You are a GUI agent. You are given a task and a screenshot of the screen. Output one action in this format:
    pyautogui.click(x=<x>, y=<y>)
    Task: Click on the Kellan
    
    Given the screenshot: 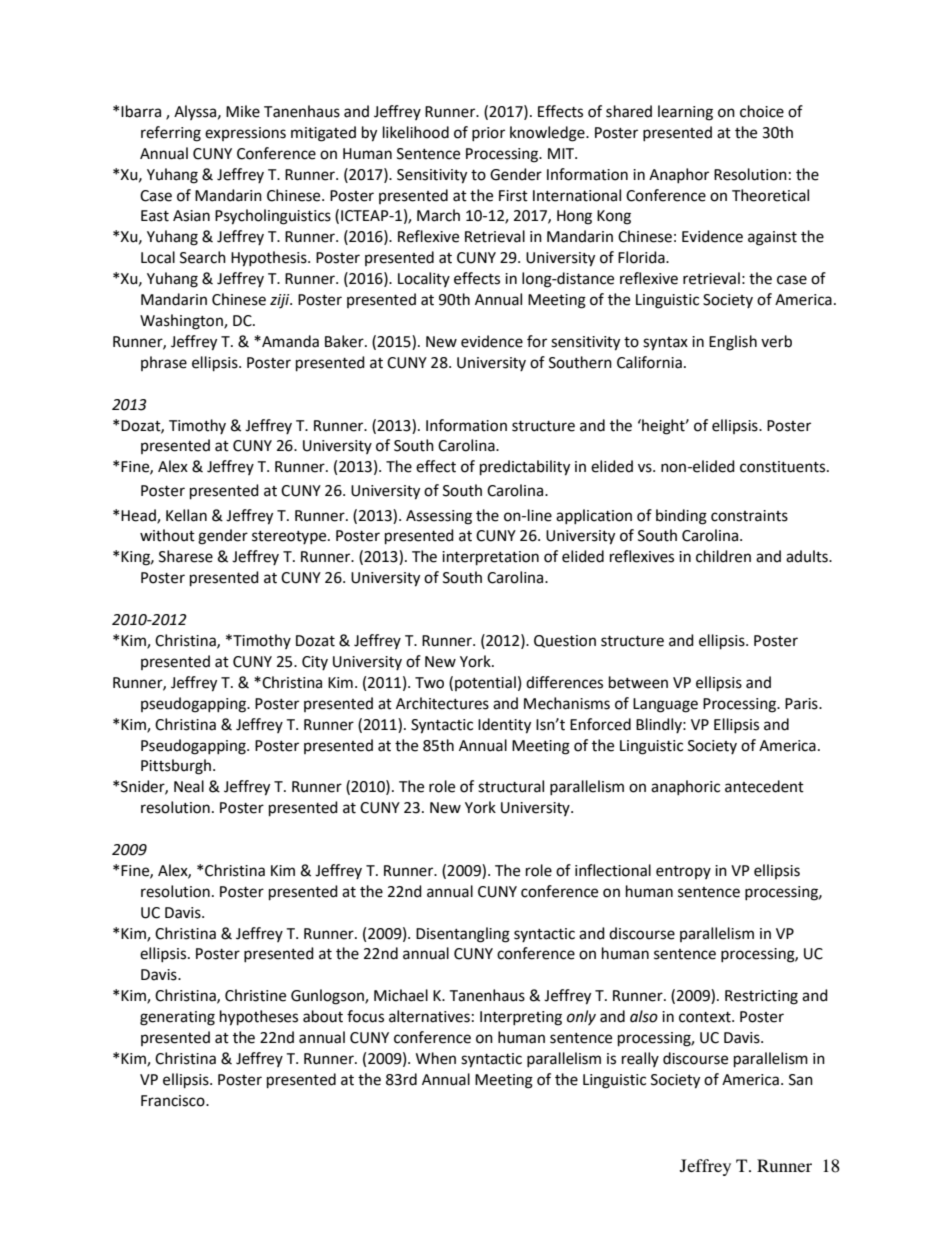 What is the action you would take?
    pyautogui.click(x=186, y=515)
